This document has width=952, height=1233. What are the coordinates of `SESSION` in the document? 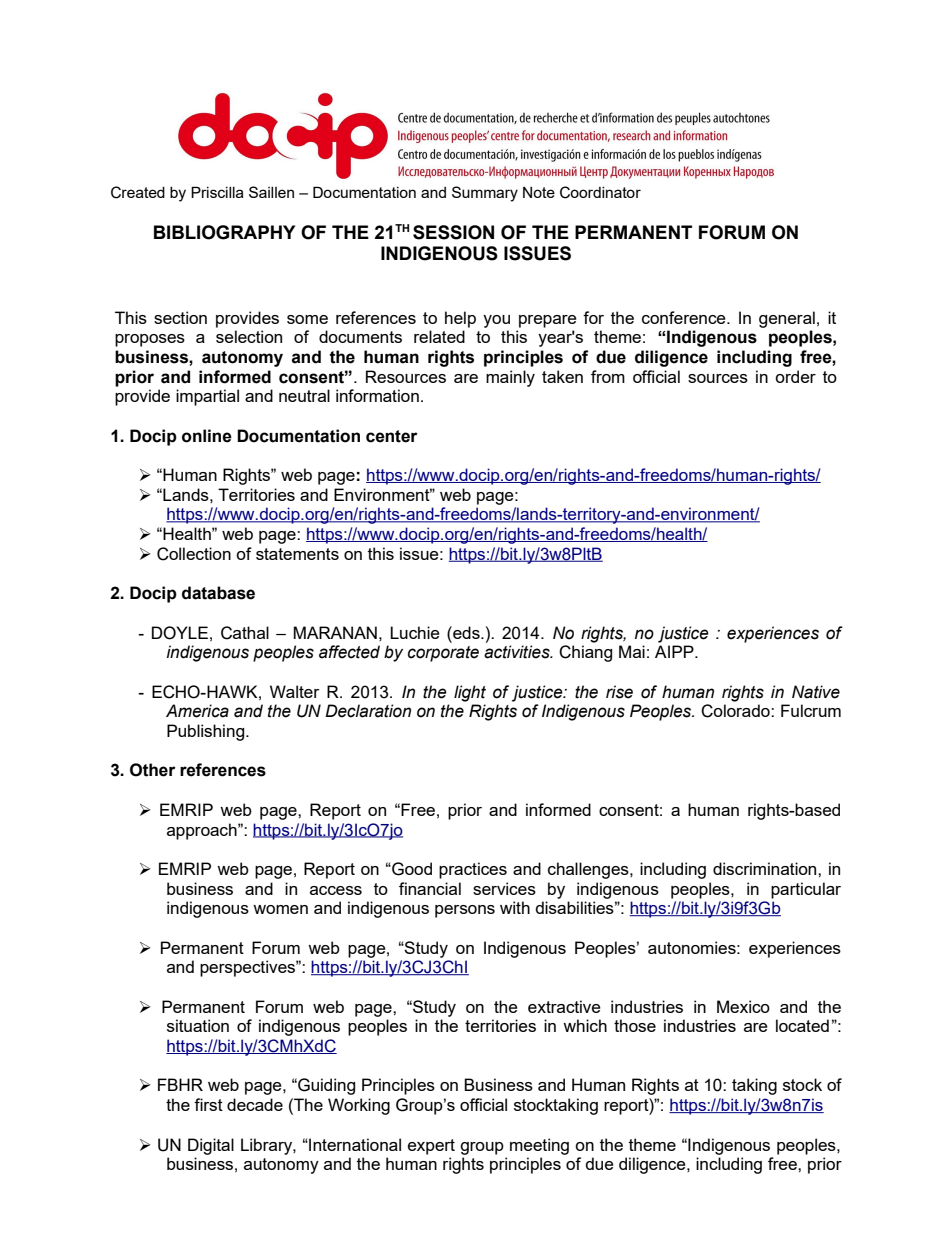 It's located at (453, 232).
